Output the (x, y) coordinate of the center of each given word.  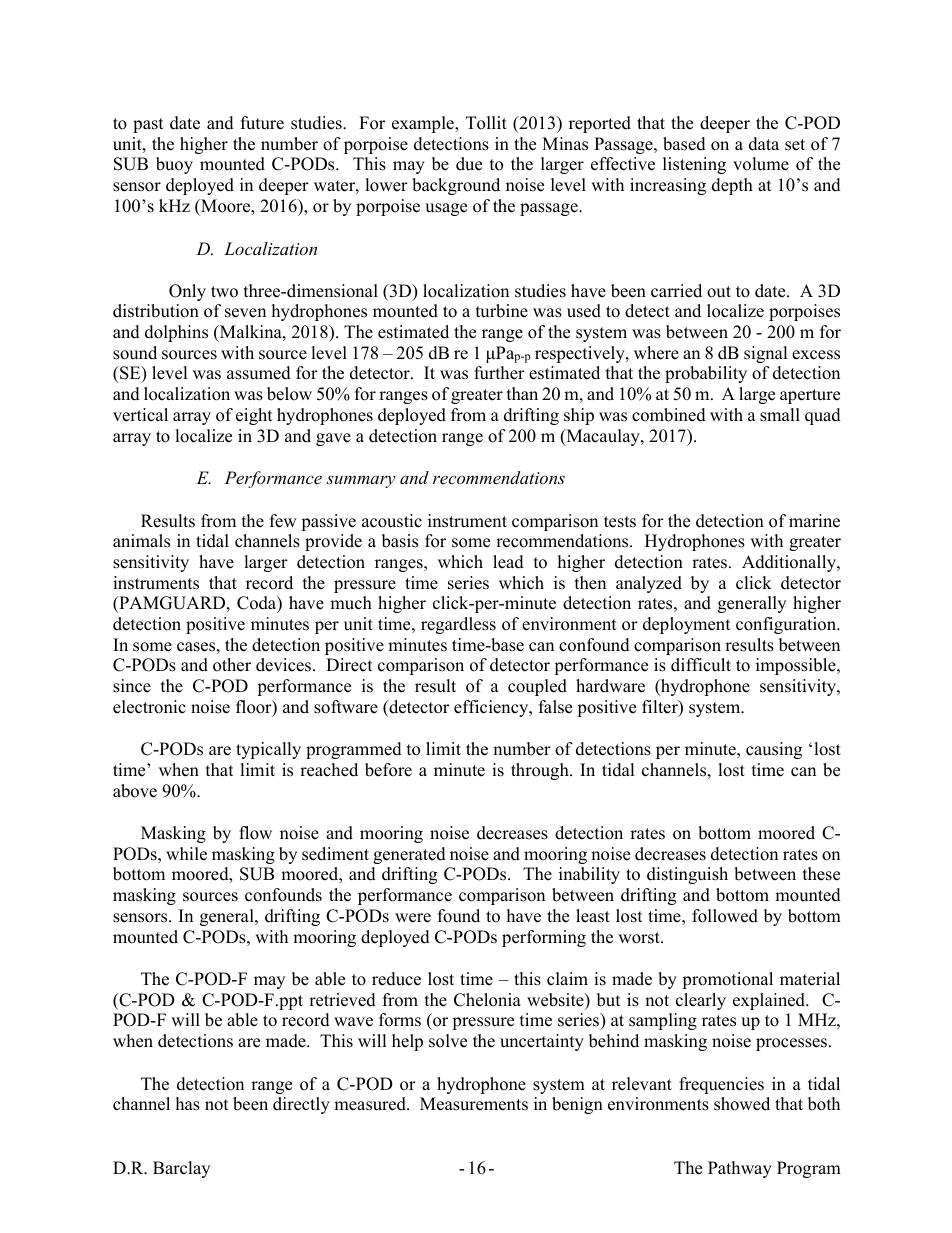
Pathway (740, 1169)
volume (761, 164)
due (469, 164)
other (232, 665)
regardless (458, 625)
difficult (701, 665)
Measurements (474, 1104)
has (188, 1104)
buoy (174, 165)
